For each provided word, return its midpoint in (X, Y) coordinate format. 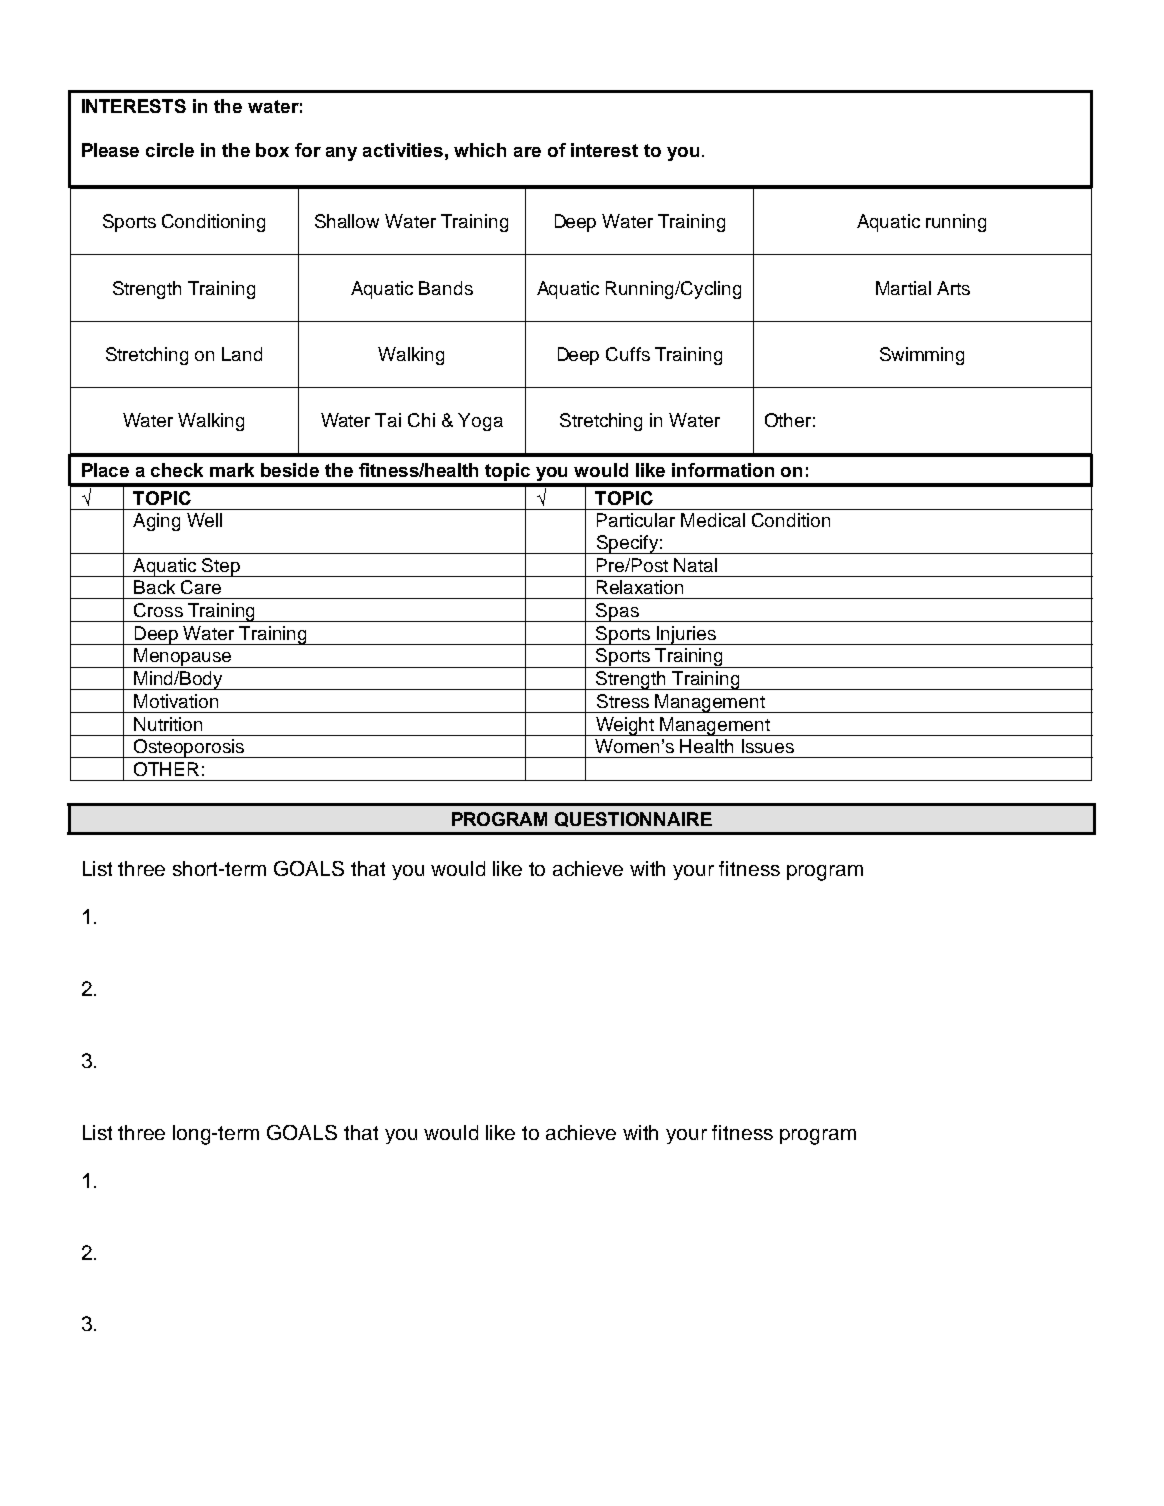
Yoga (480, 422)
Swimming (922, 356)
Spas (618, 612)
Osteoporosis (189, 748)
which (480, 150)
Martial (903, 288)
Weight (625, 726)
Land (242, 354)
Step (222, 567)
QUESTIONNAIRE (633, 819)
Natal (695, 565)
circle (170, 150)
